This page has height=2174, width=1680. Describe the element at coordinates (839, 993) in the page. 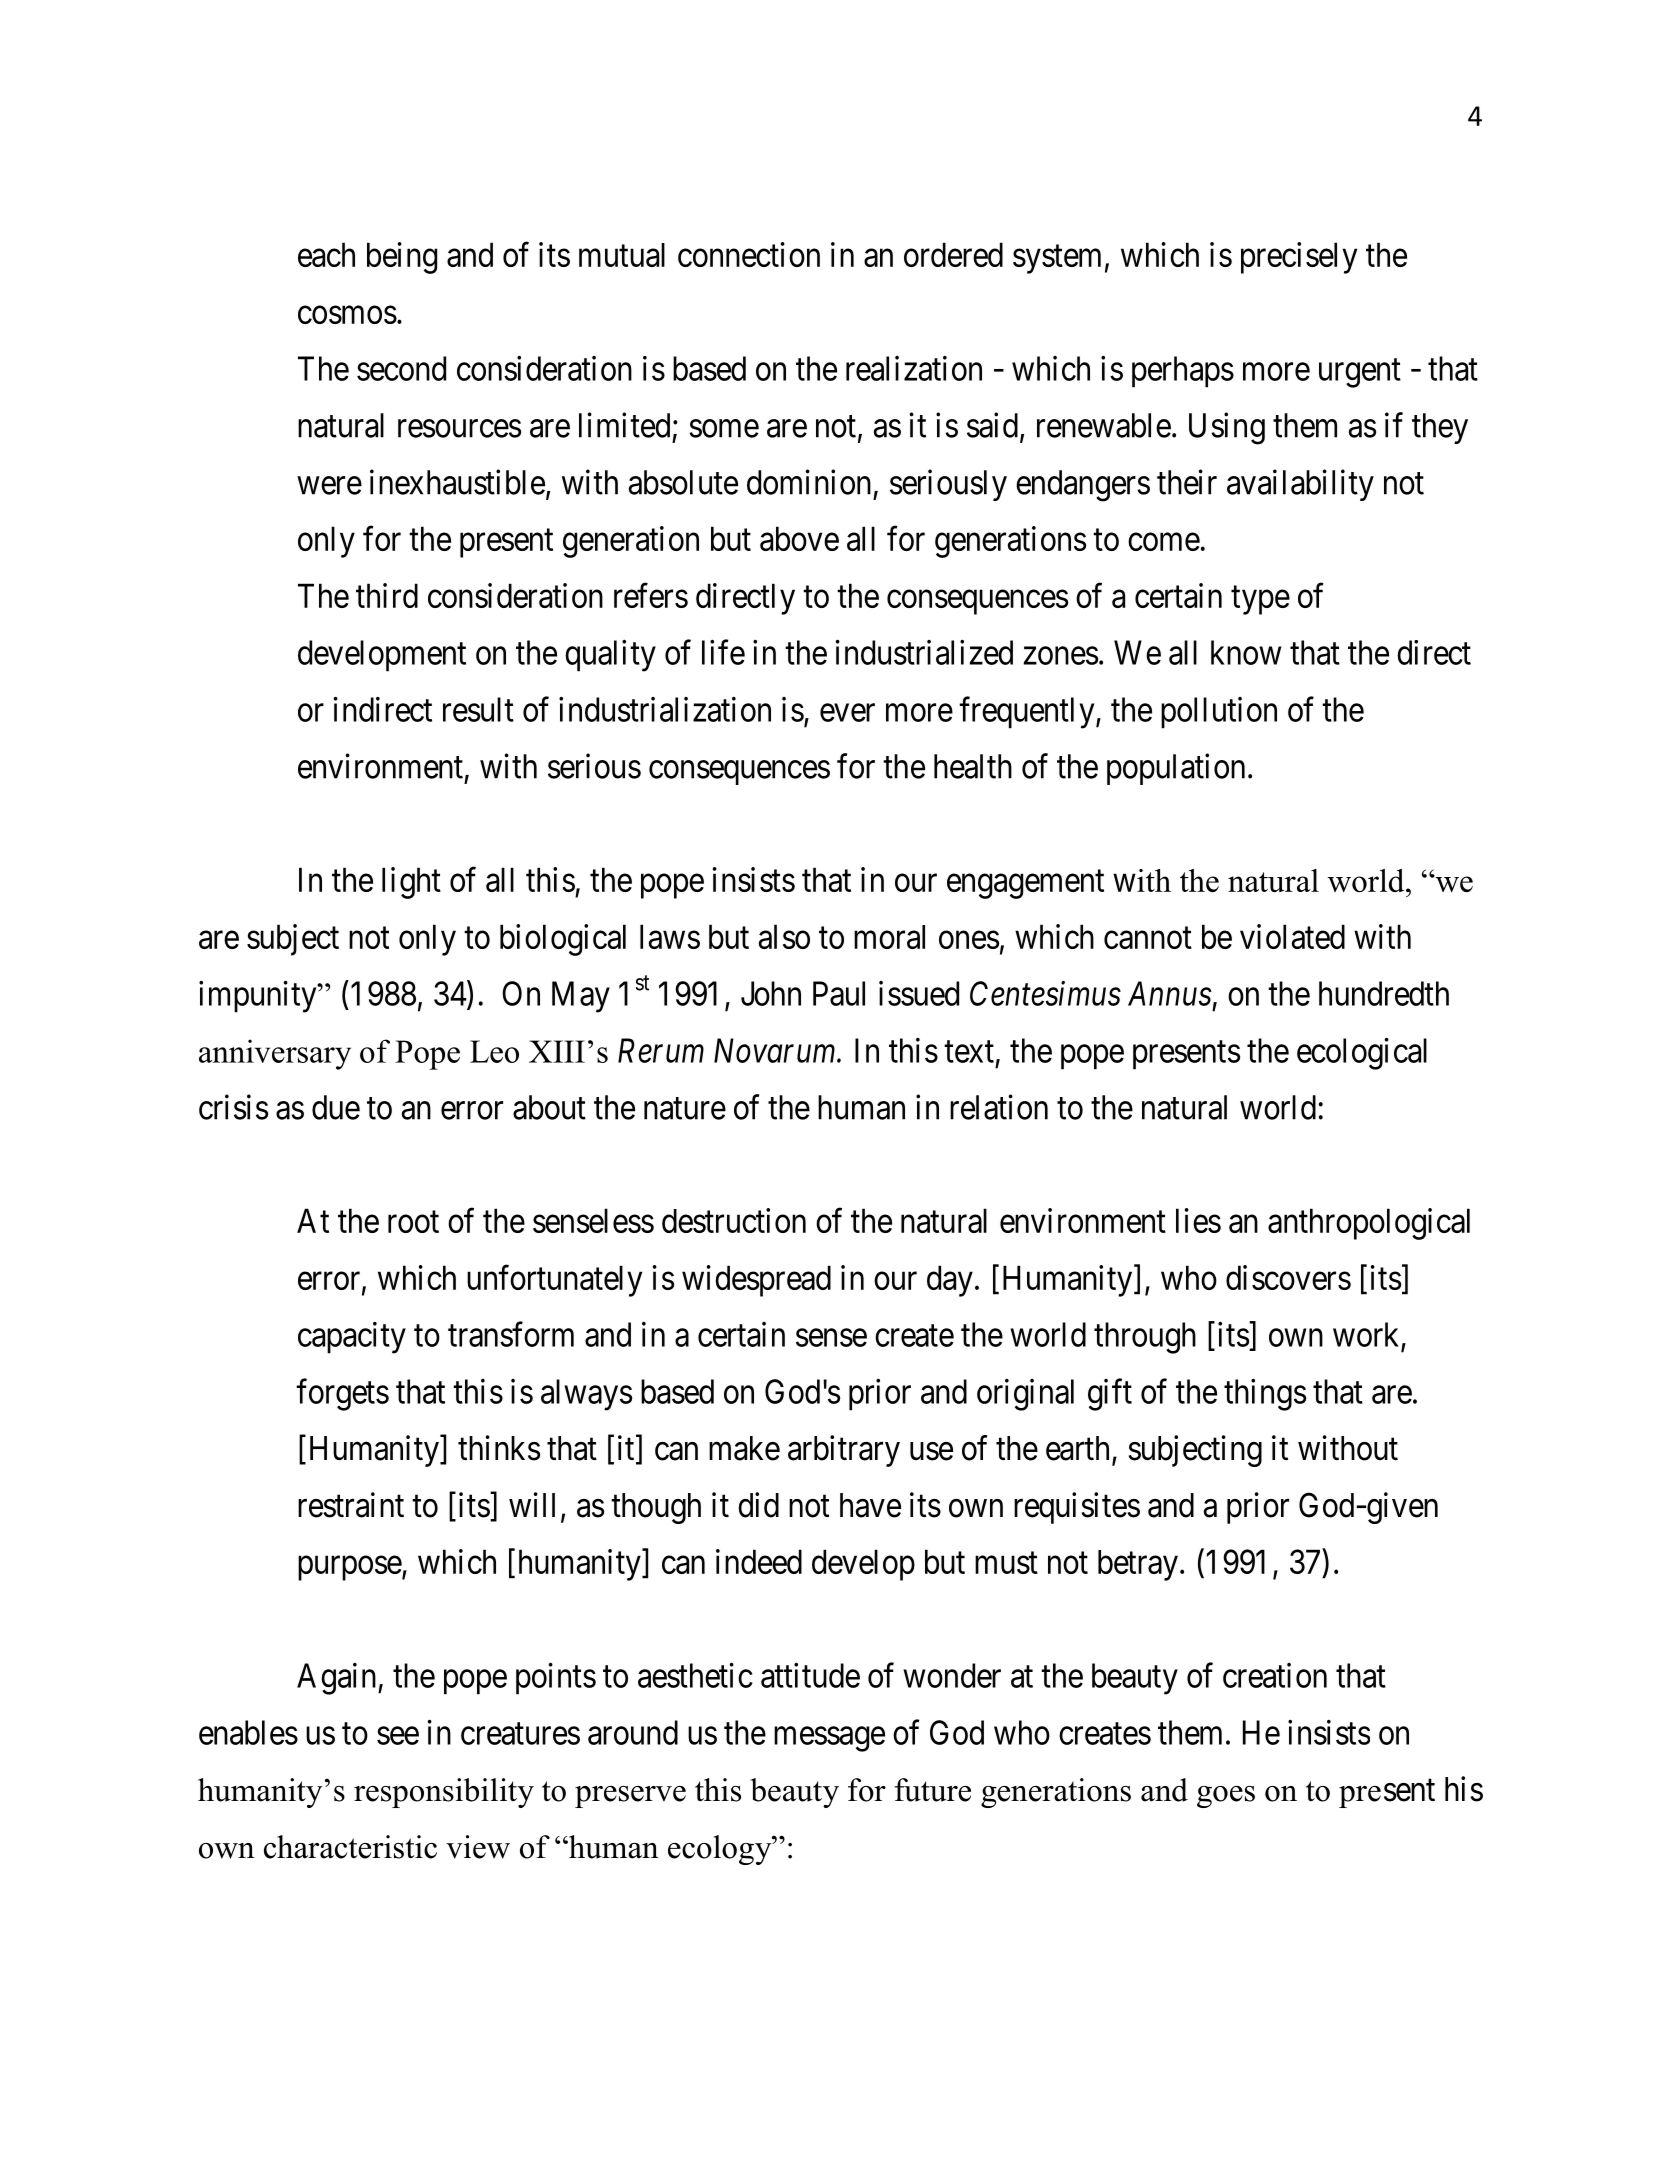

I see `Paul` at that location.
